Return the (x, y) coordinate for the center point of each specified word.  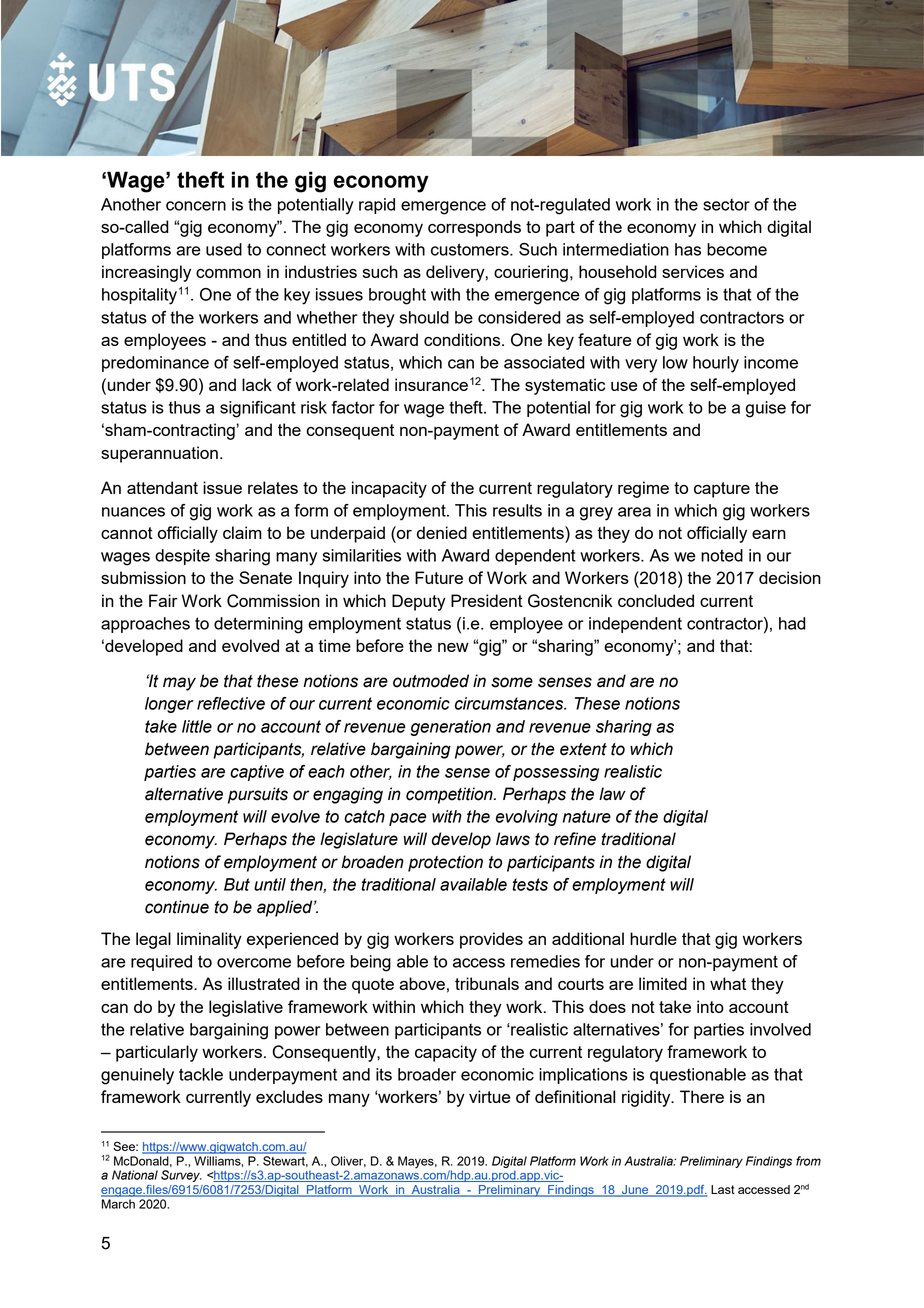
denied (442, 532)
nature (587, 816)
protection (445, 863)
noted (722, 555)
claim (242, 532)
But (237, 884)
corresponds (474, 228)
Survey (181, 1176)
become (737, 249)
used (224, 249)
